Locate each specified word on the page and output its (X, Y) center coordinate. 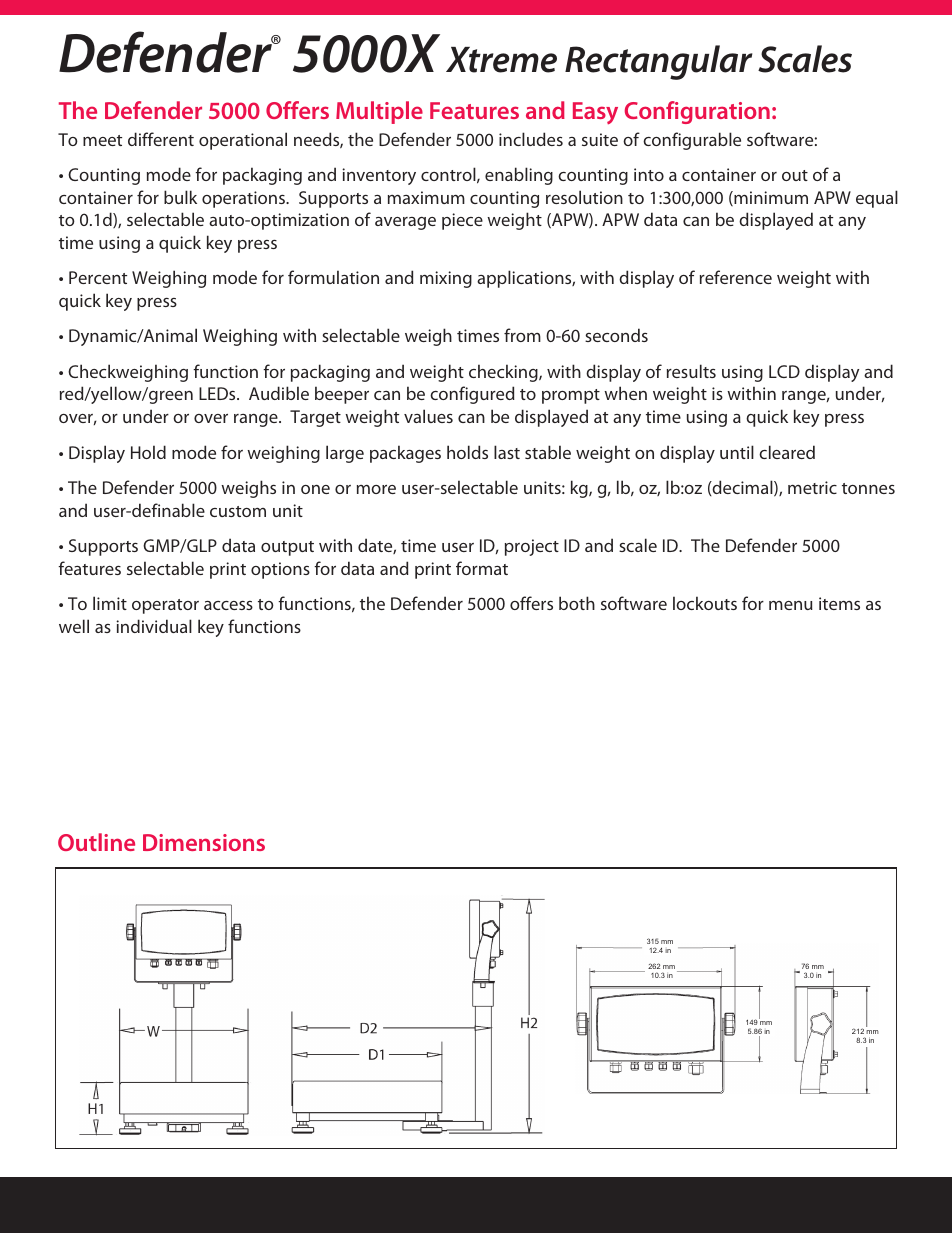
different (161, 139)
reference (736, 277)
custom (238, 511)
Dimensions (204, 842)
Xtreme (501, 60)
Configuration (697, 112)
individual (154, 626)
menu (791, 605)
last (507, 452)
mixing (446, 279)
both (577, 603)
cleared (787, 452)
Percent (98, 277)
